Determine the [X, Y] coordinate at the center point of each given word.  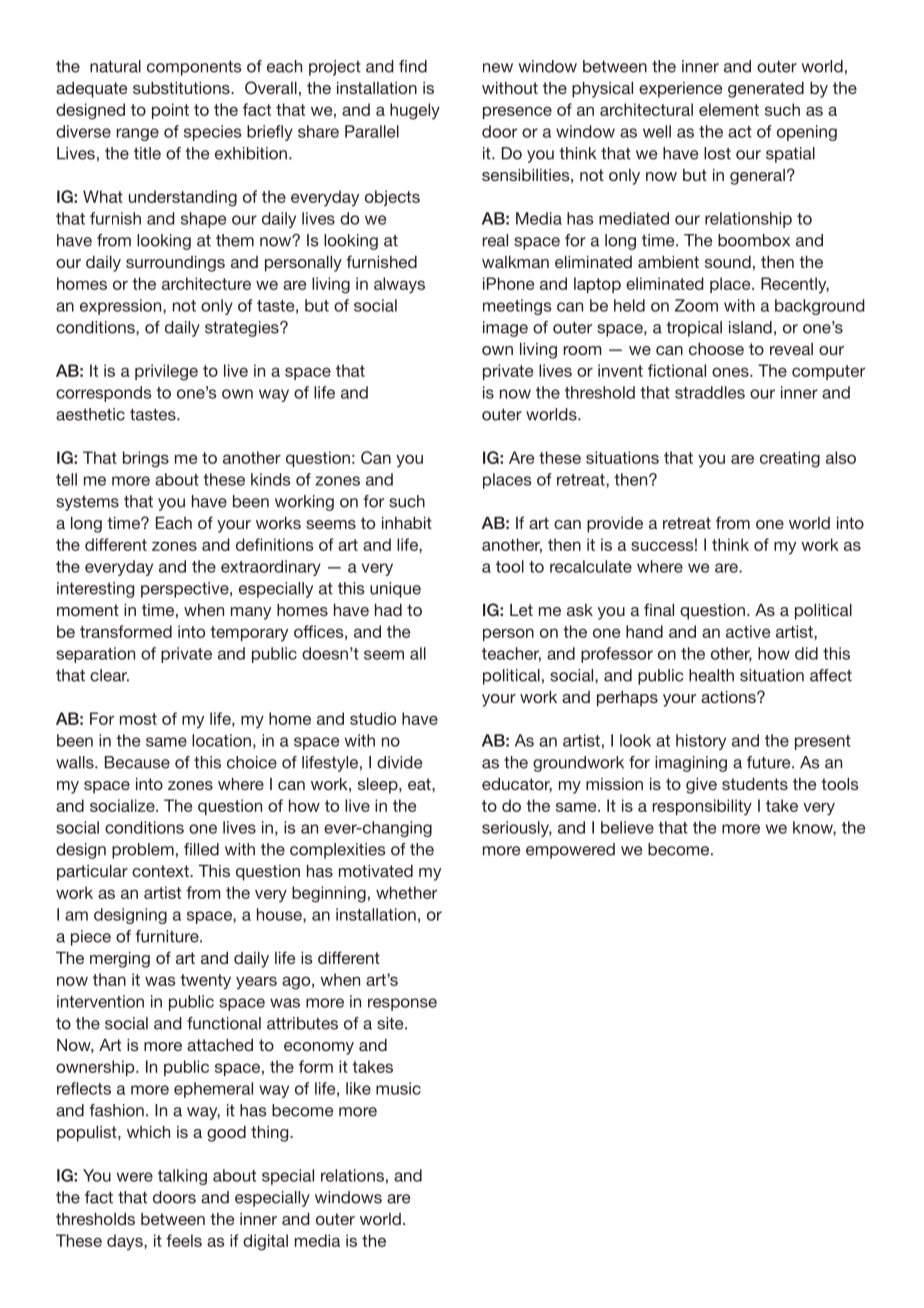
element [729, 109]
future [770, 762]
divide [399, 762]
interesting [95, 590]
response [402, 1004]
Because [137, 762]
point [170, 111]
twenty [205, 982]
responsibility [702, 807]
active [748, 631]
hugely [415, 111]
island [750, 327]
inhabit [407, 523]
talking [182, 1177]
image [505, 329]
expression [122, 307]
